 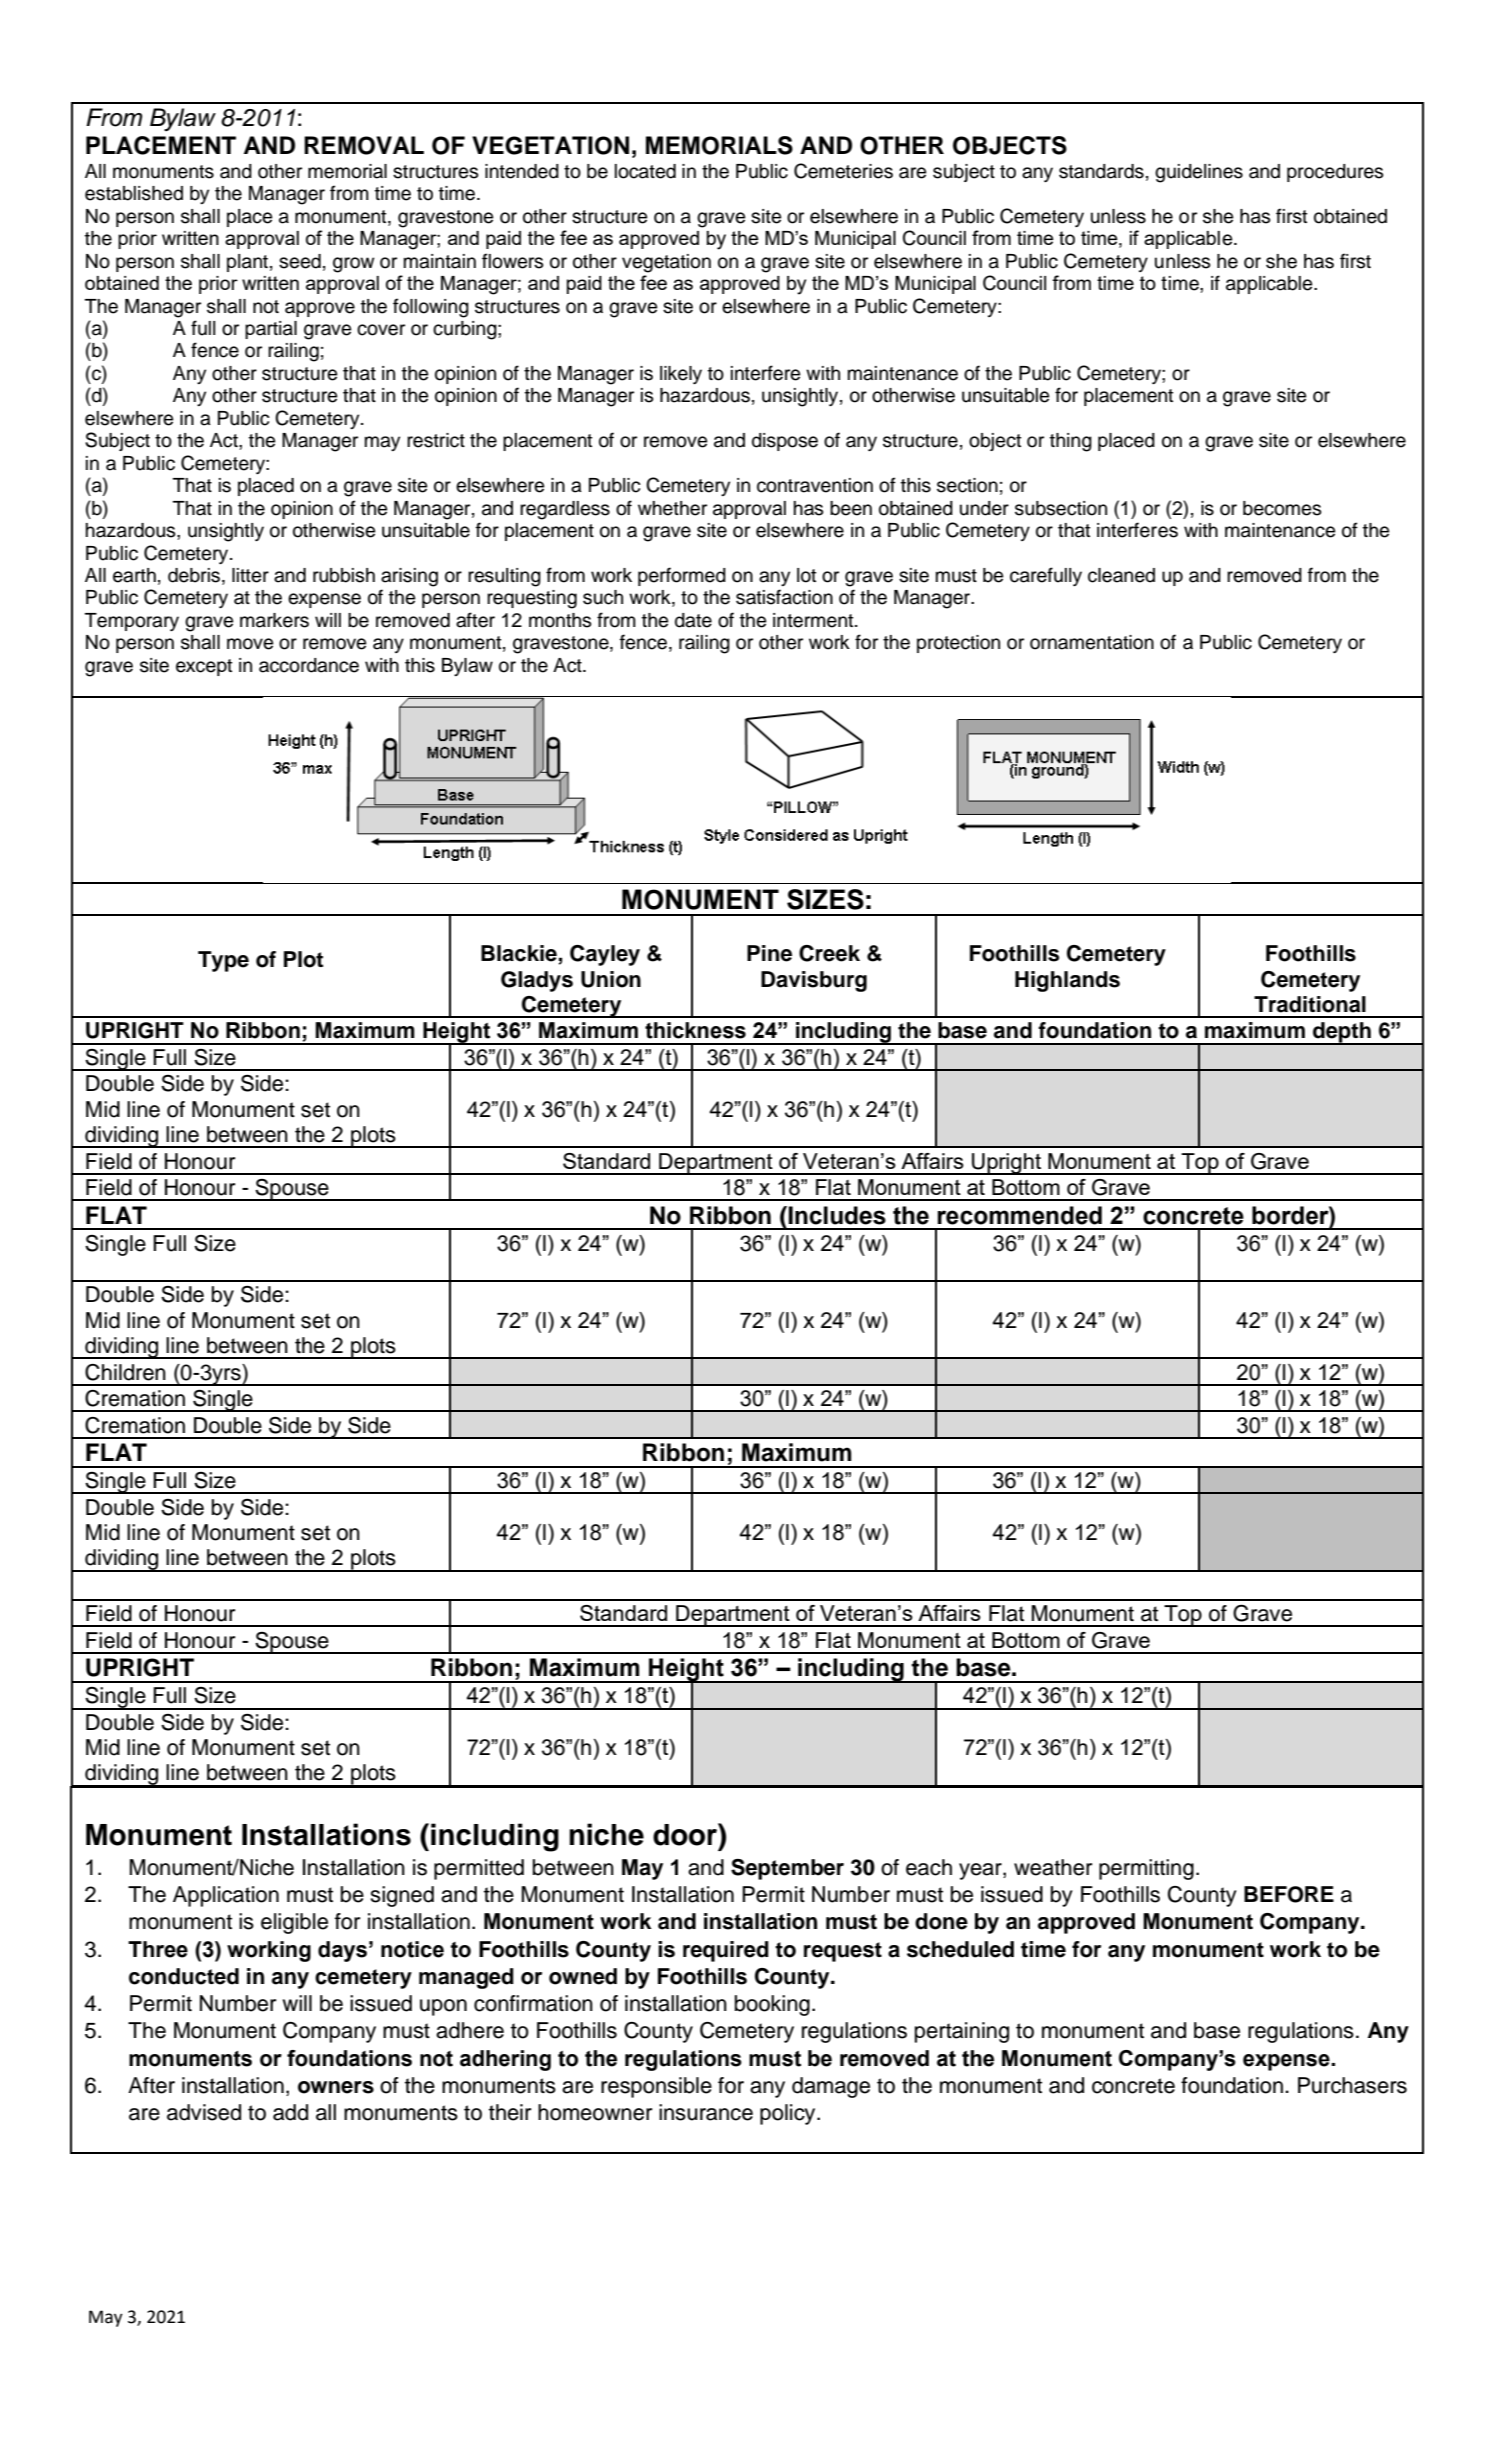 I want to click on Type, so click(x=223, y=961).
